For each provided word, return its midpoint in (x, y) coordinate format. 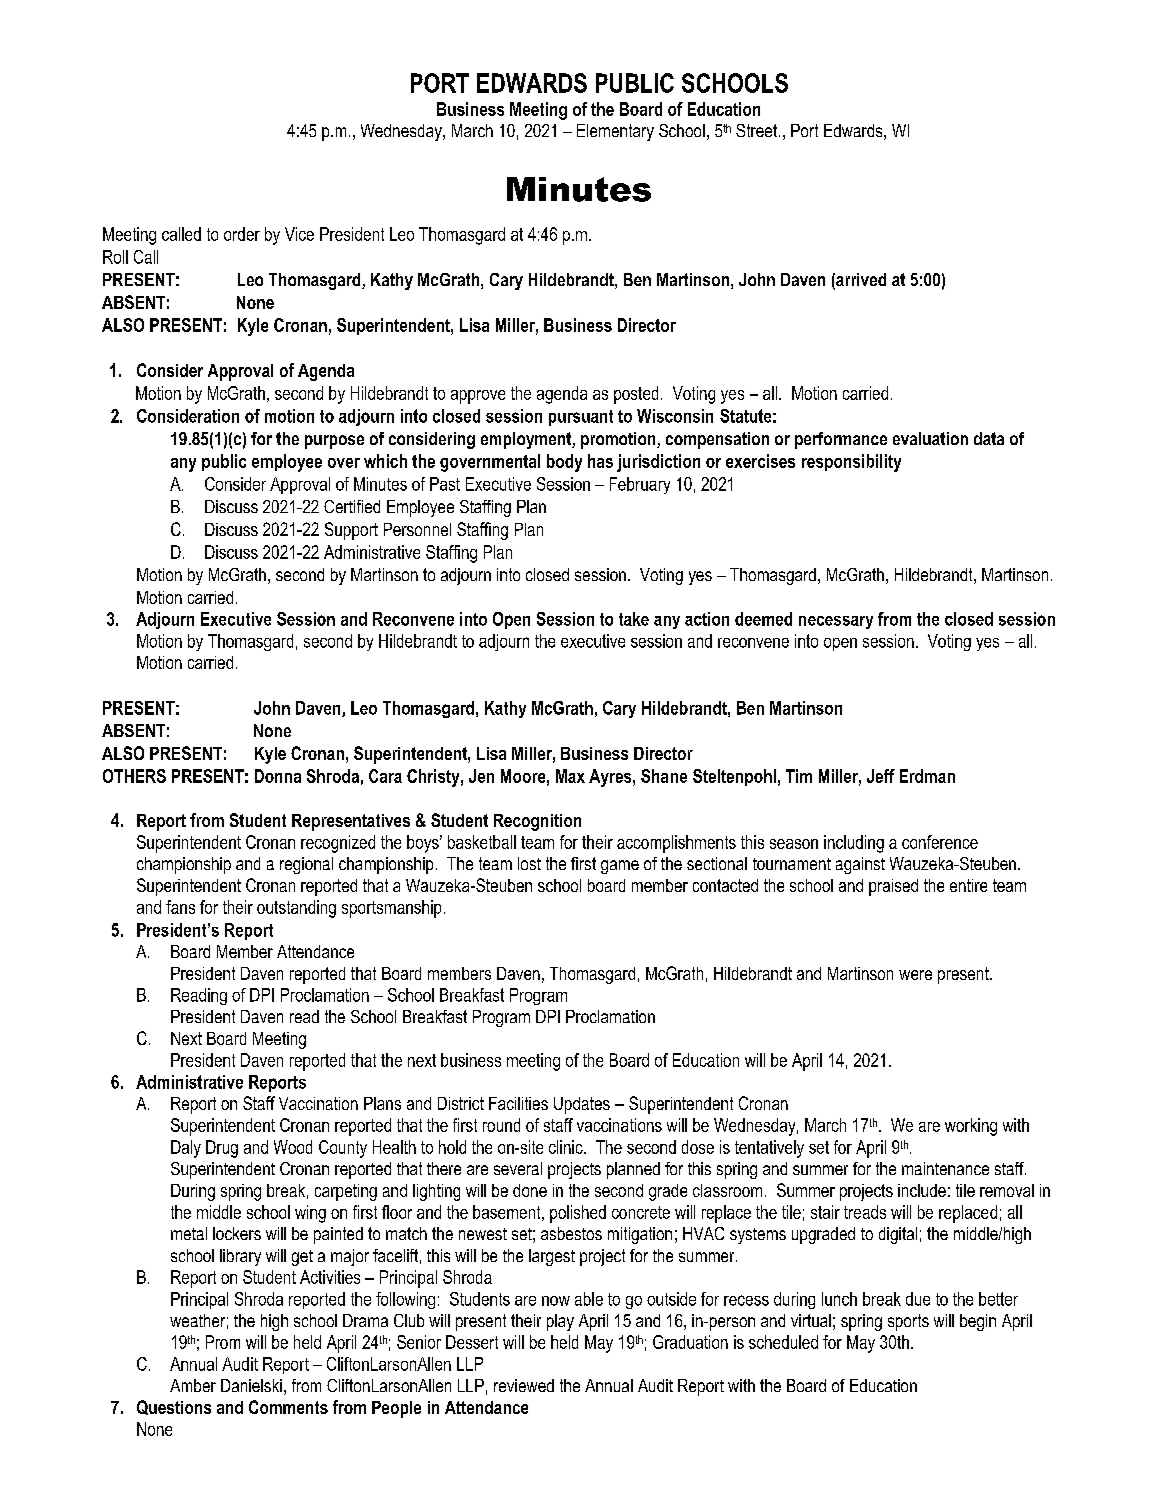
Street (758, 130)
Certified (352, 506)
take (634, 619)
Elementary (615, 132)
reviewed (524, 1385)
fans (180, 907)
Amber (193, 1385)
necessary (836, 622)
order (242, 234)
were (915, 975)
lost (529, 863)
